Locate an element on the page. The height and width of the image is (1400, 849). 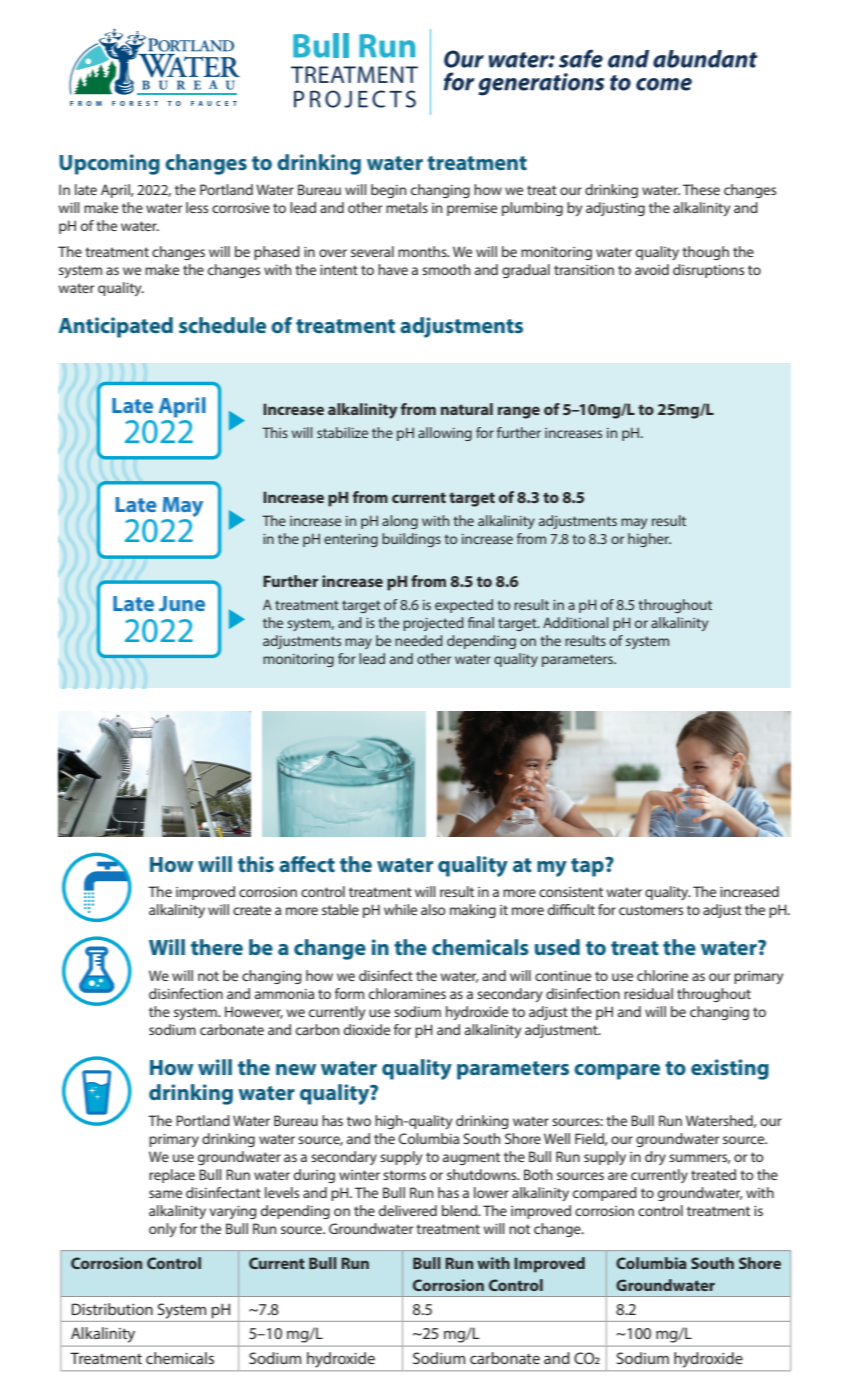
range is located at coordinates (519, 412).
